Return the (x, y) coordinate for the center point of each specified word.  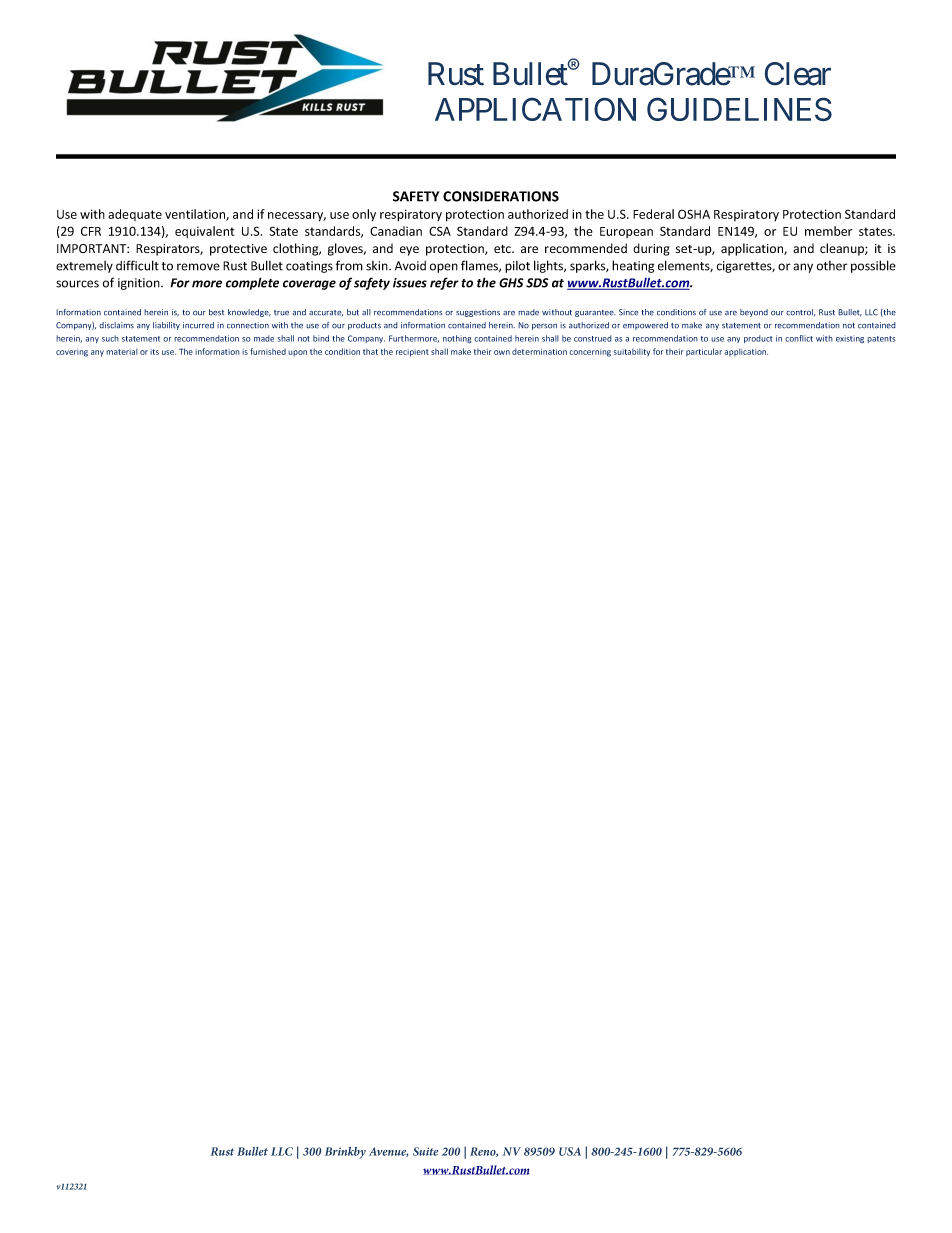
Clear (797, 74)
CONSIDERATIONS (501, 196)
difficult (137, 265)
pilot (517, 267)
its (154, 352)
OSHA (694, 214)
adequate (135, 215)
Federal (653, 214)
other (832, 266)
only (364, 215)
